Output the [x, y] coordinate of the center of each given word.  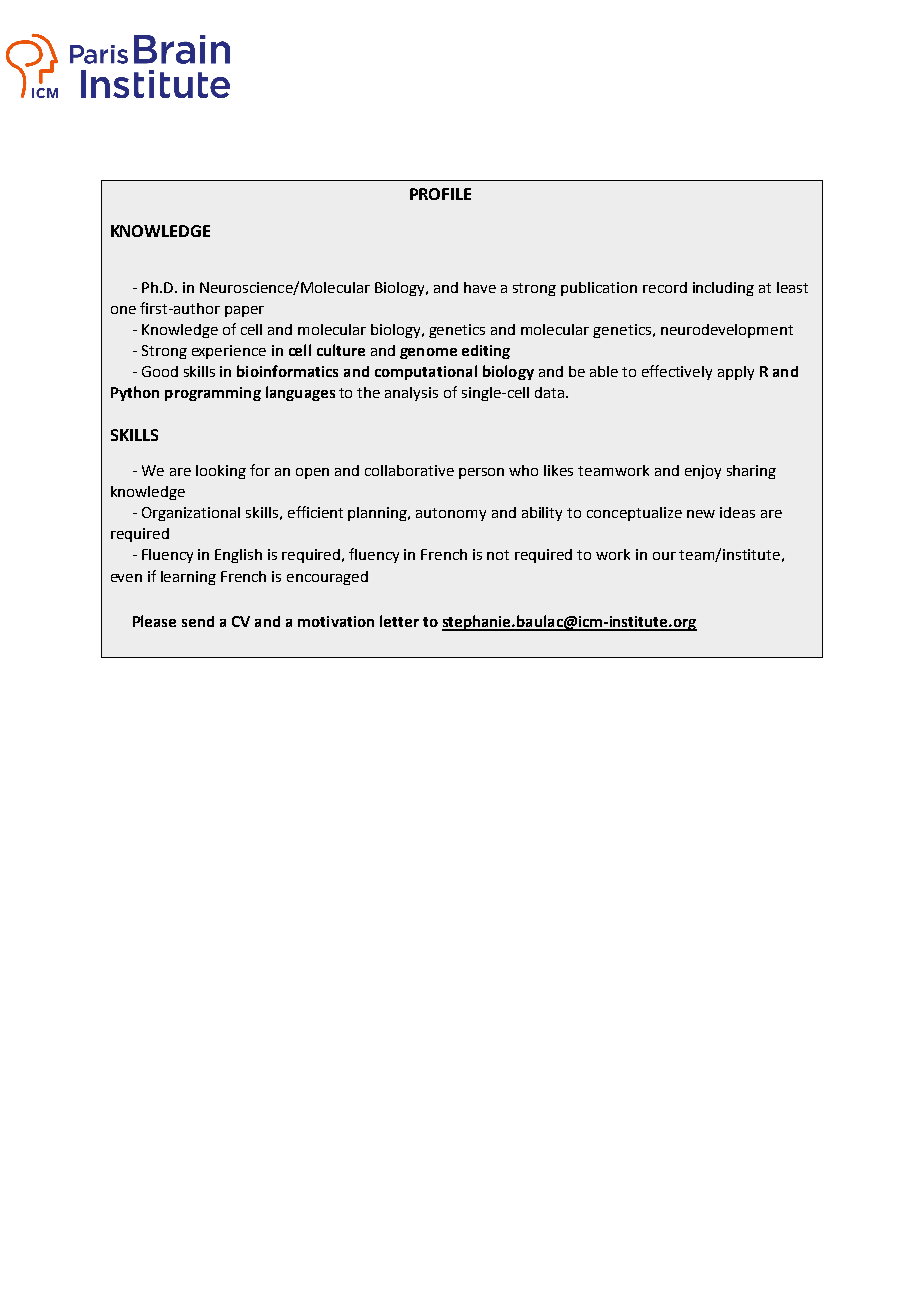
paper [244, 311]
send [198, 621]
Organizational [191, 514]
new [701, 514]
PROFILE [440, 194]
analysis [411, 394]
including [723, 289]
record [665, 287]
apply [736, 373]
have [480, 287]
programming [213, 394]
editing [486, 352]
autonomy [451, 514]
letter [399, 621]
